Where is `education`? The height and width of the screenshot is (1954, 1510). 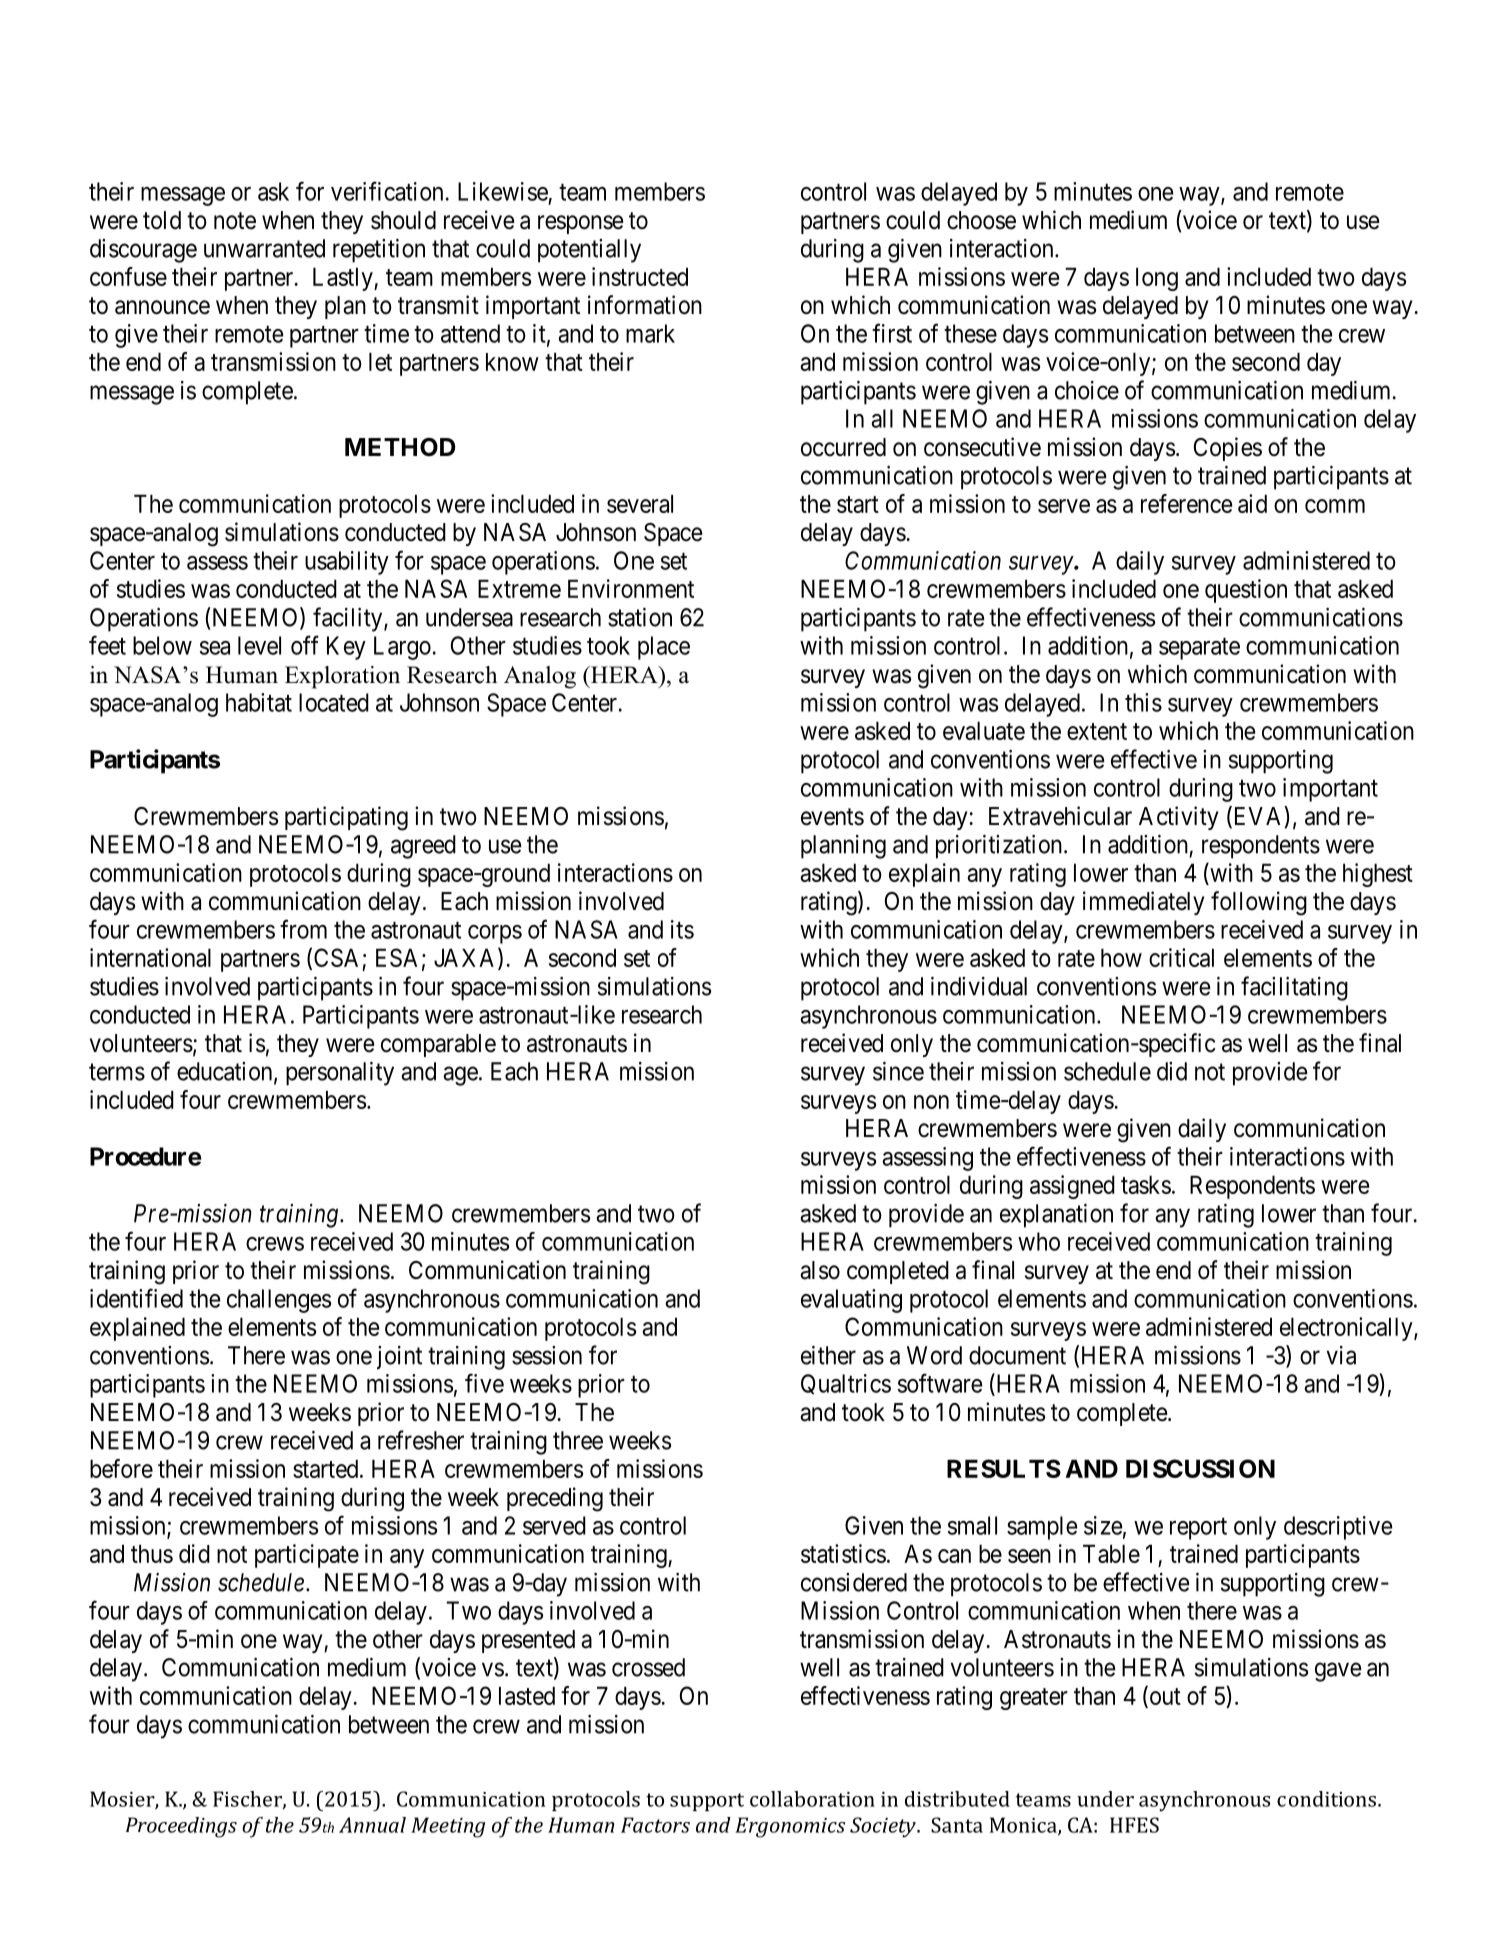
education is located at coordinates (226, 1072).
